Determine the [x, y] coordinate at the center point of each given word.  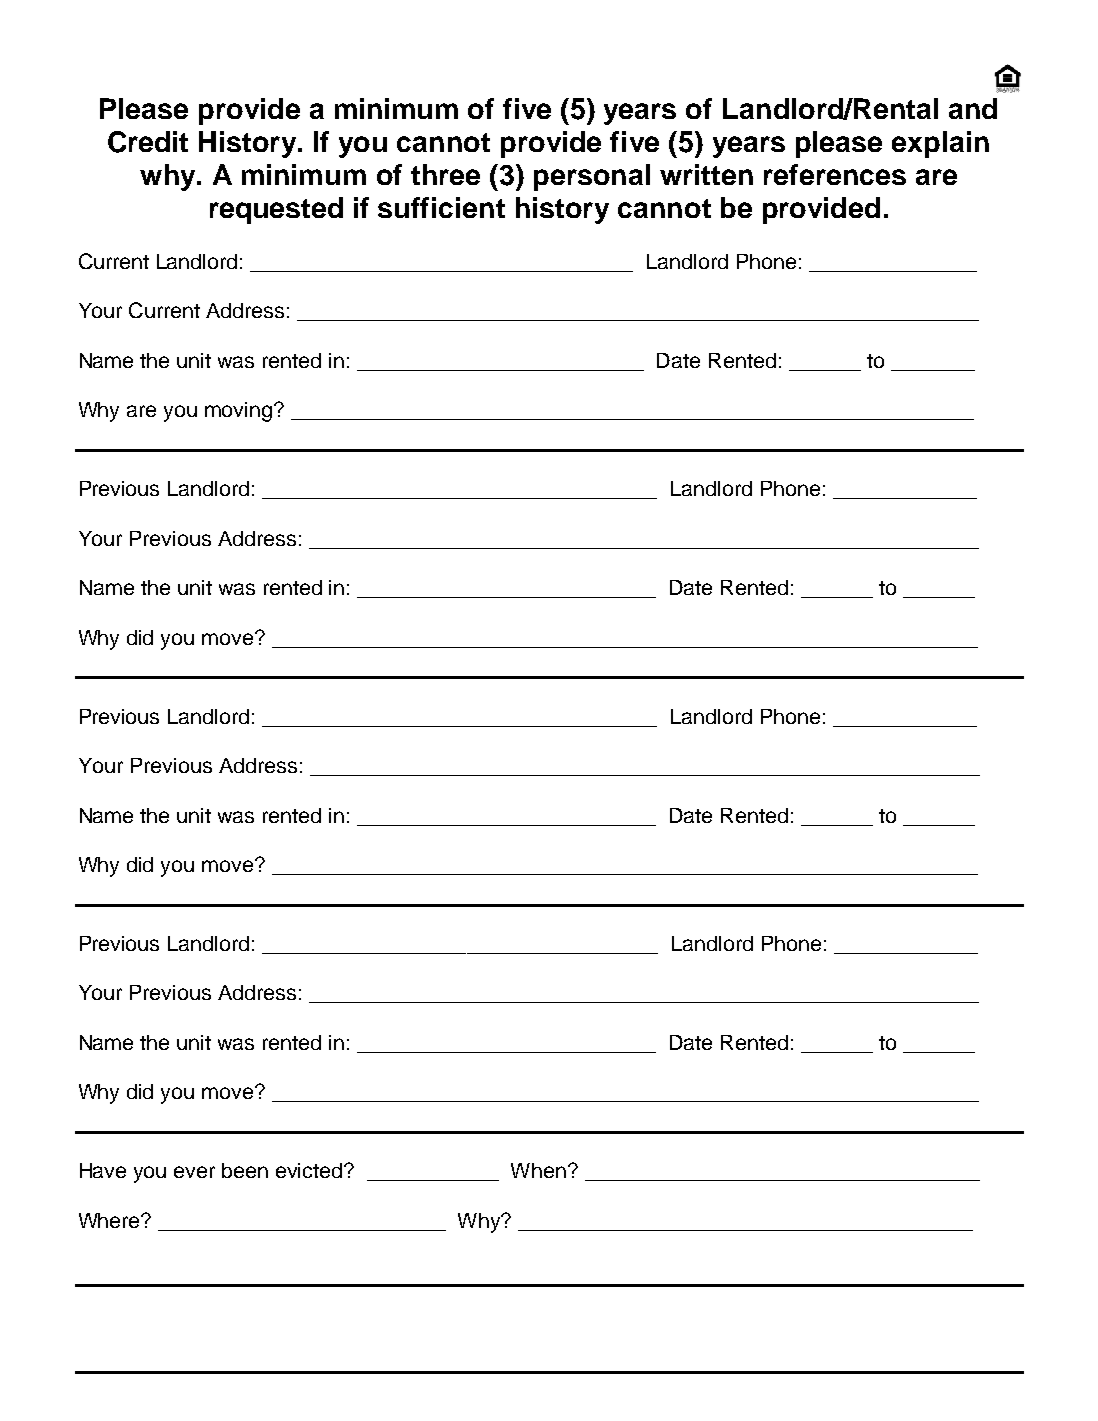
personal [592, 177]
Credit [148, 142]
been [245, 1170]
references [835, 174]
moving [240, 412]
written [706, 174]
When [540, 1170]
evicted [310, 1170]
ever [194, 1172]
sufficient [441, 207]
